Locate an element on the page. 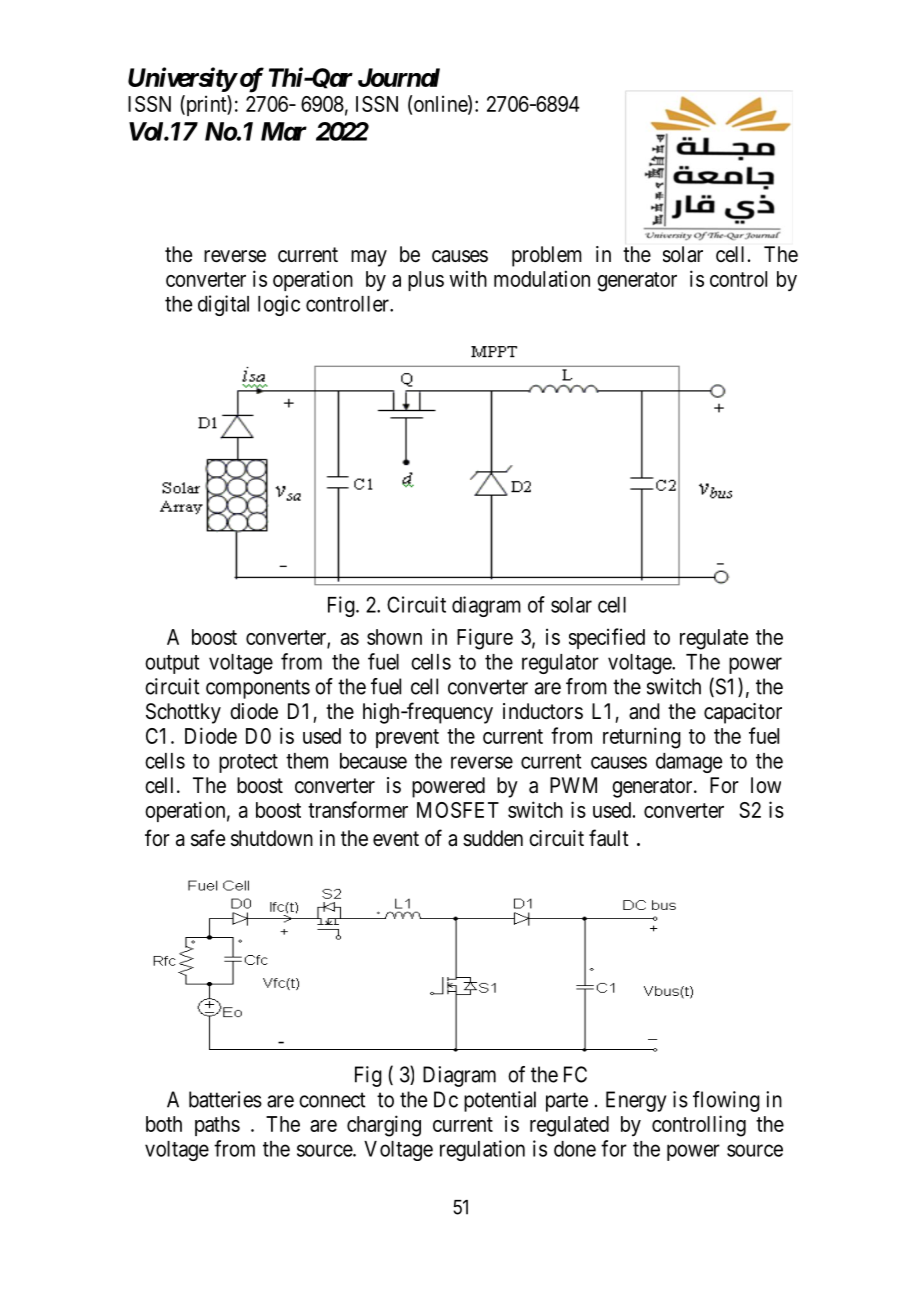 This image has height=1305, width=924. Figure is located at coordinates (485, 639).
